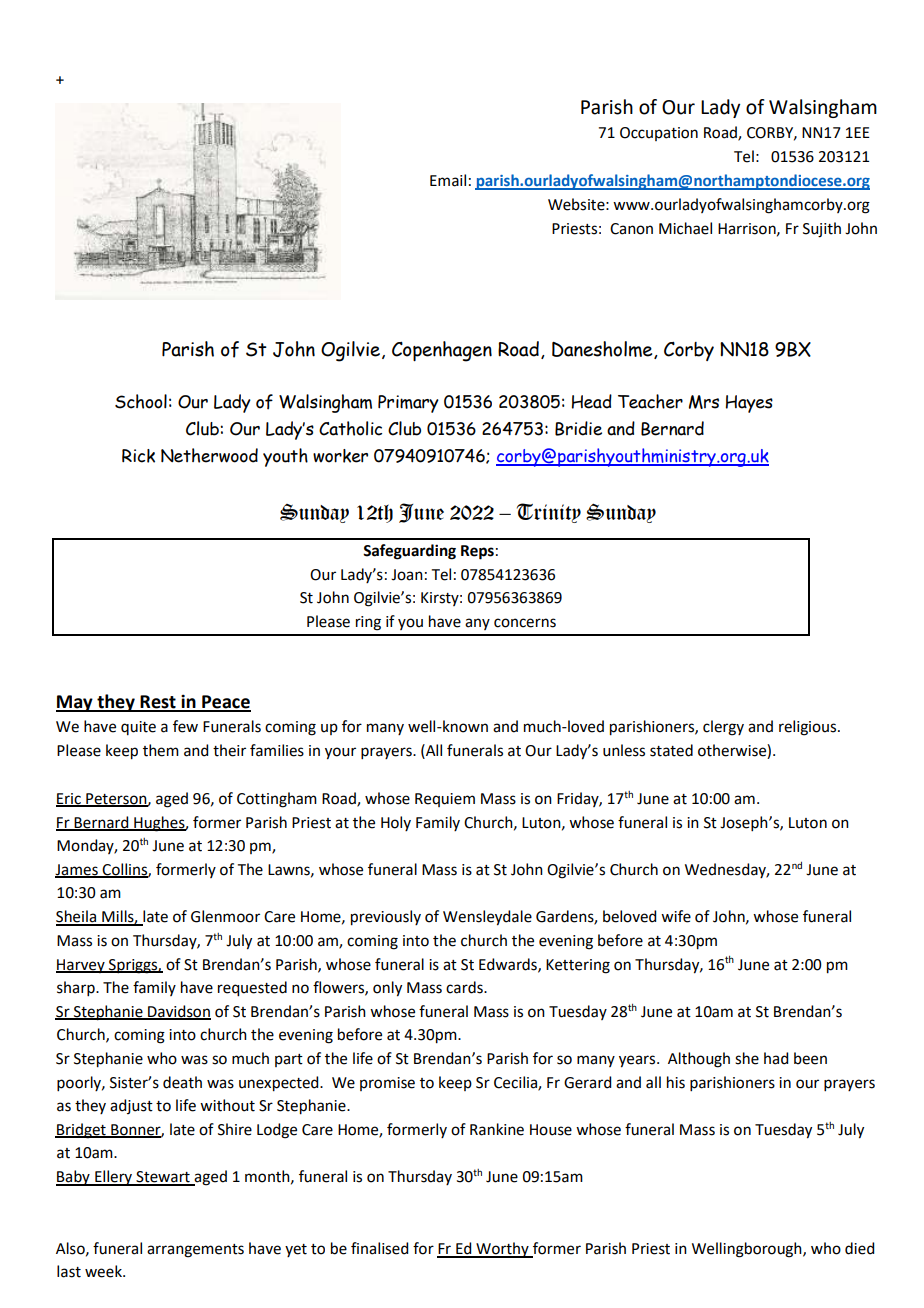  I want to click on Email, so click(448, 180).
